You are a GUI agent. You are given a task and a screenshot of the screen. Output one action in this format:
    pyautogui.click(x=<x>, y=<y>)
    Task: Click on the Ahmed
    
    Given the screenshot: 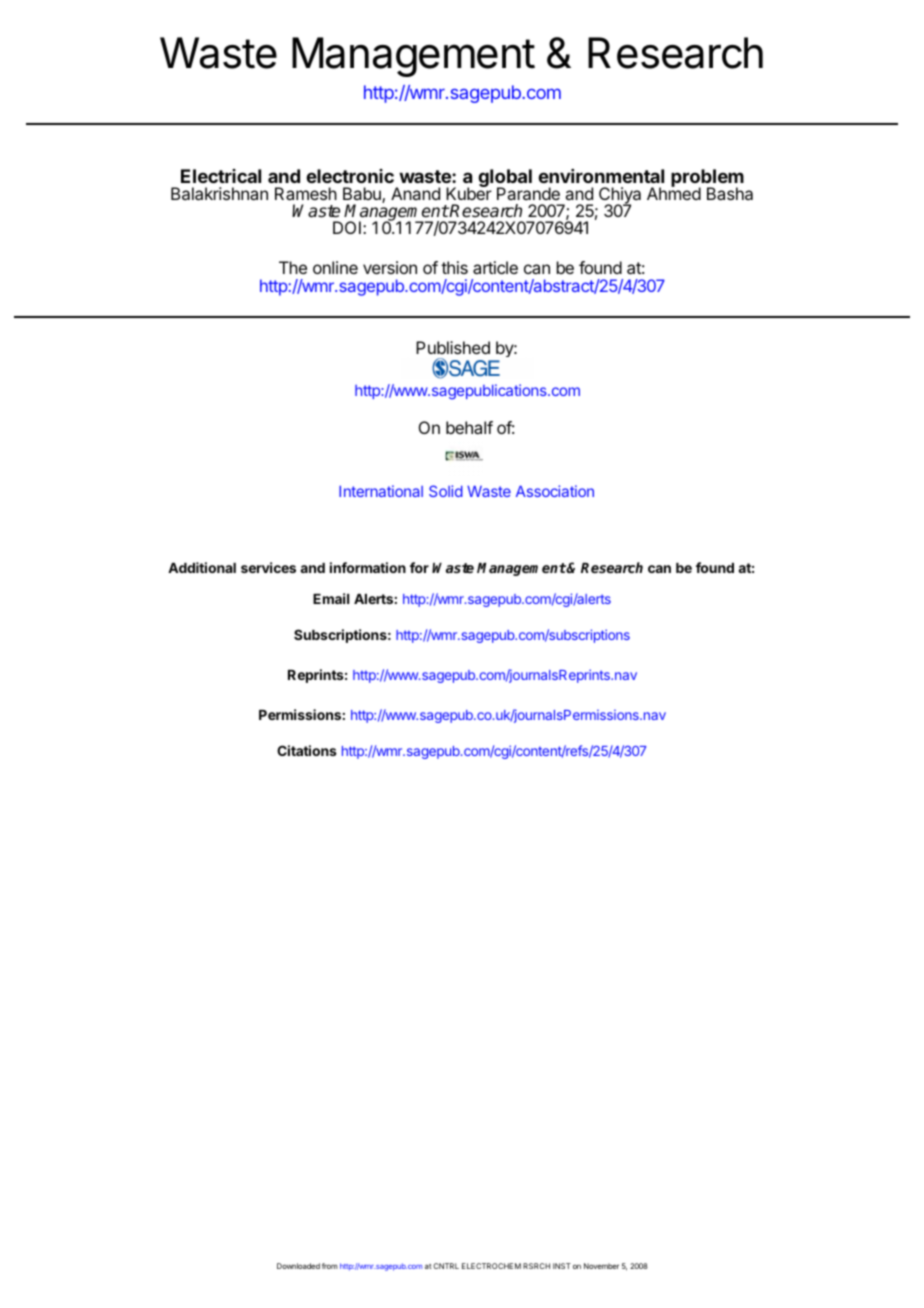 What is the action you would take?
    pyautogui.click(x=674, y=193)
